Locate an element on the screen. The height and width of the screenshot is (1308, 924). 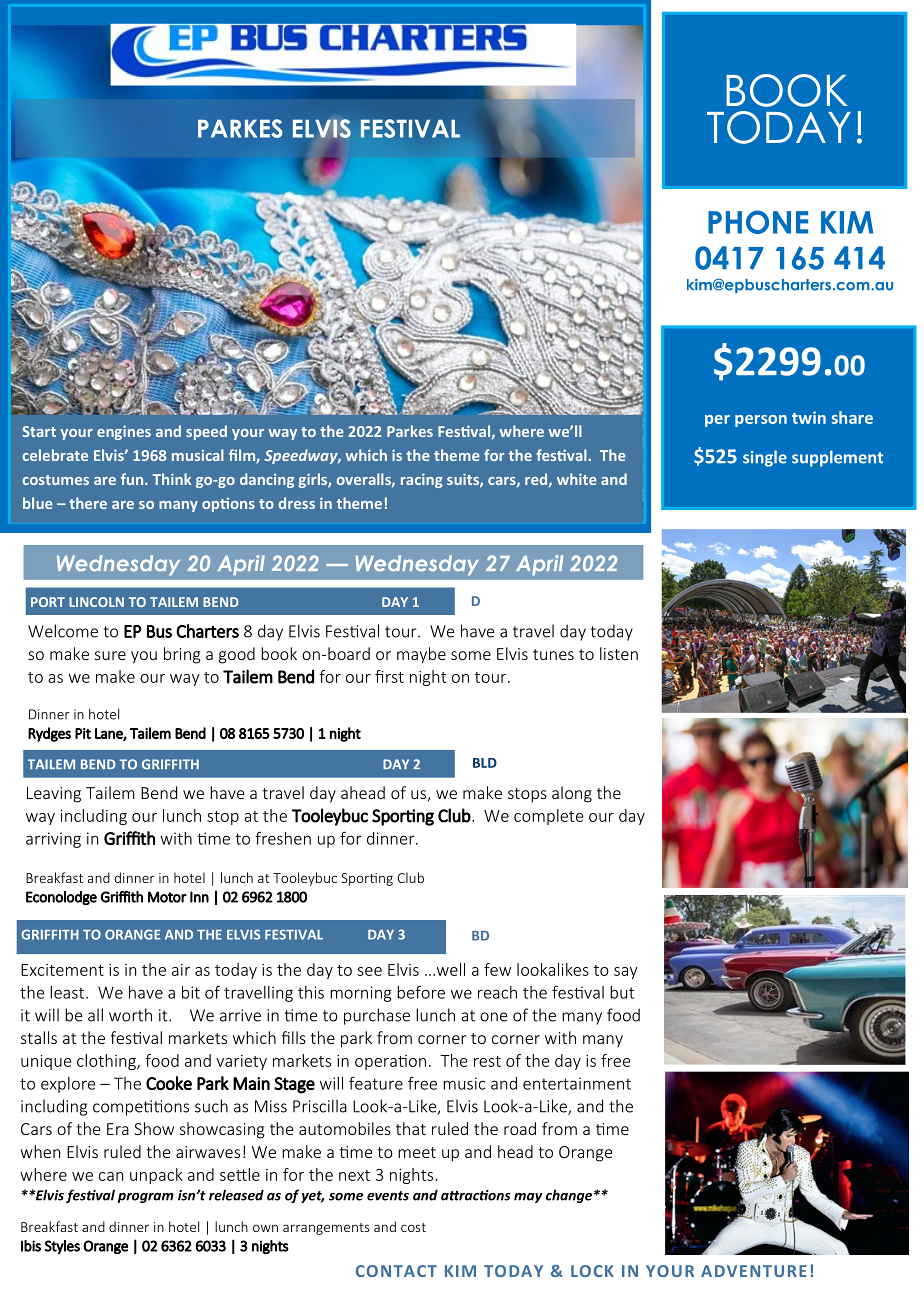
LINCOLN is located at coordinates (96, 602).
